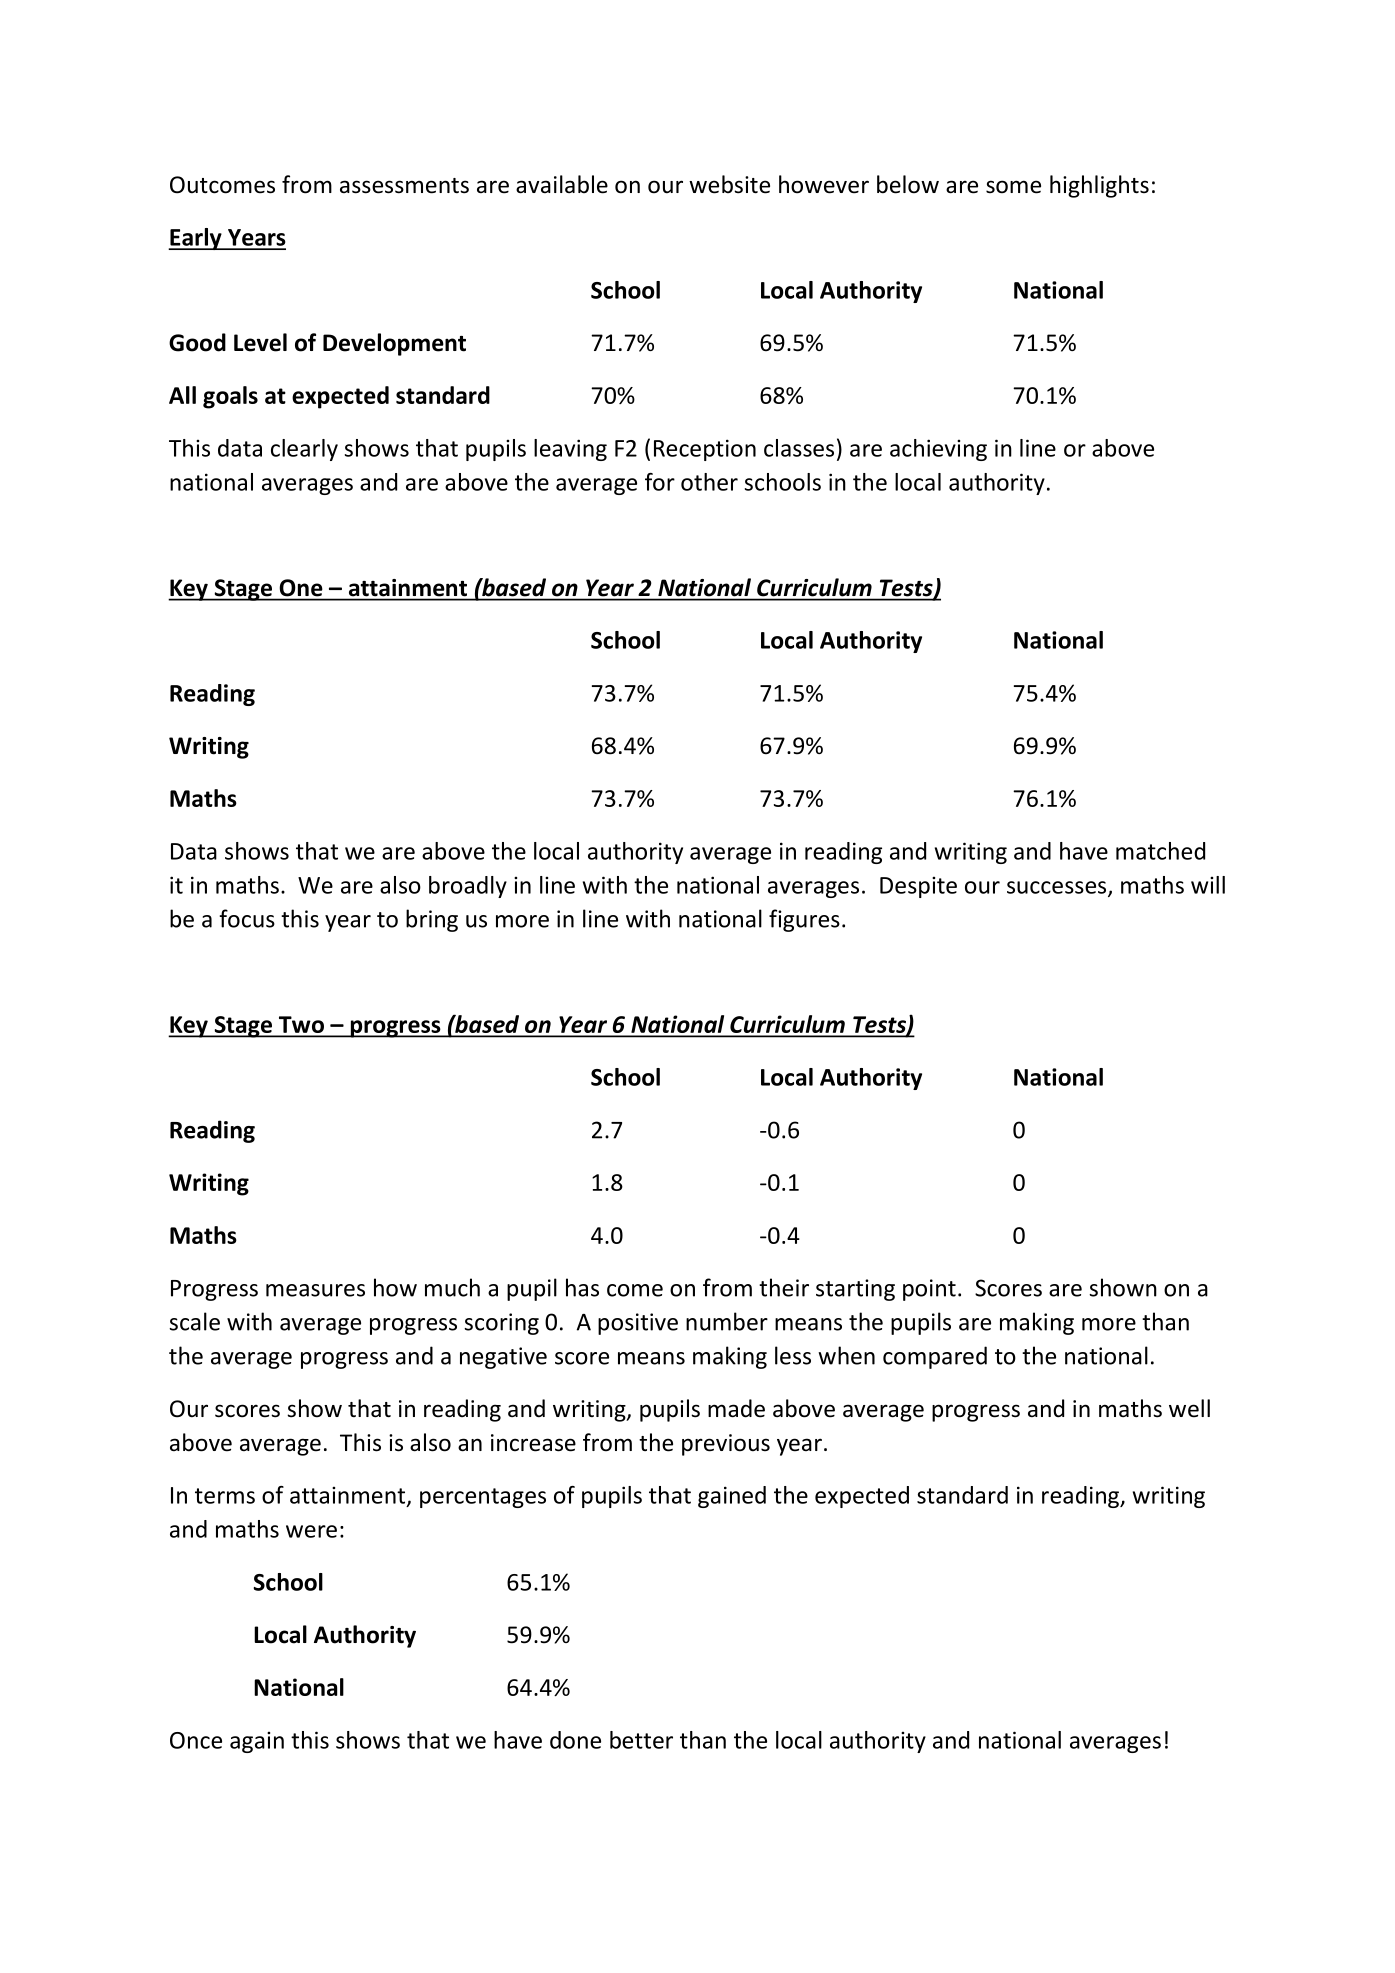  I want to click on measures, so click(315, 1290).
